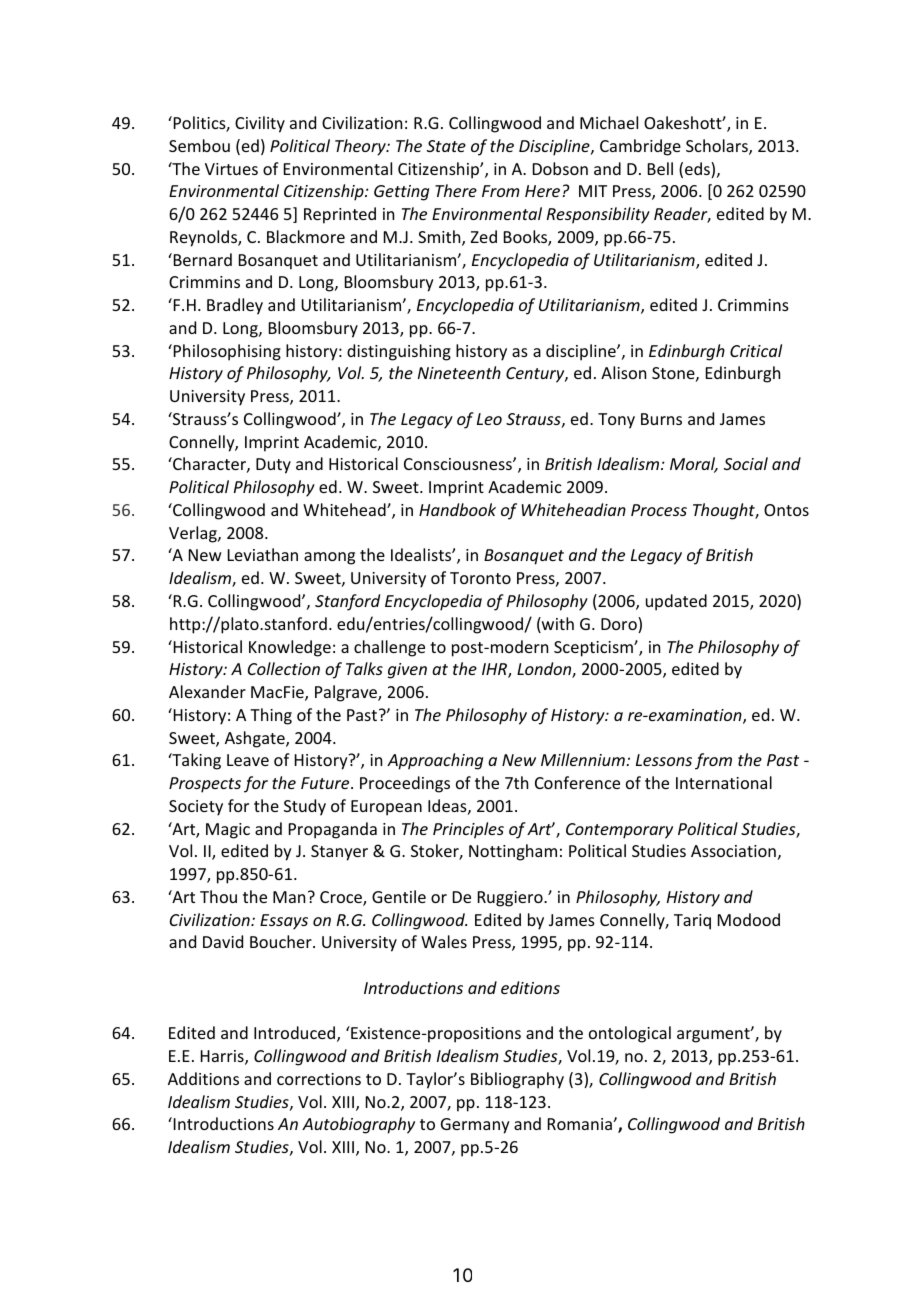 The image size is (924, 1308). I want to click on Knowledge, so click(290, 648).
